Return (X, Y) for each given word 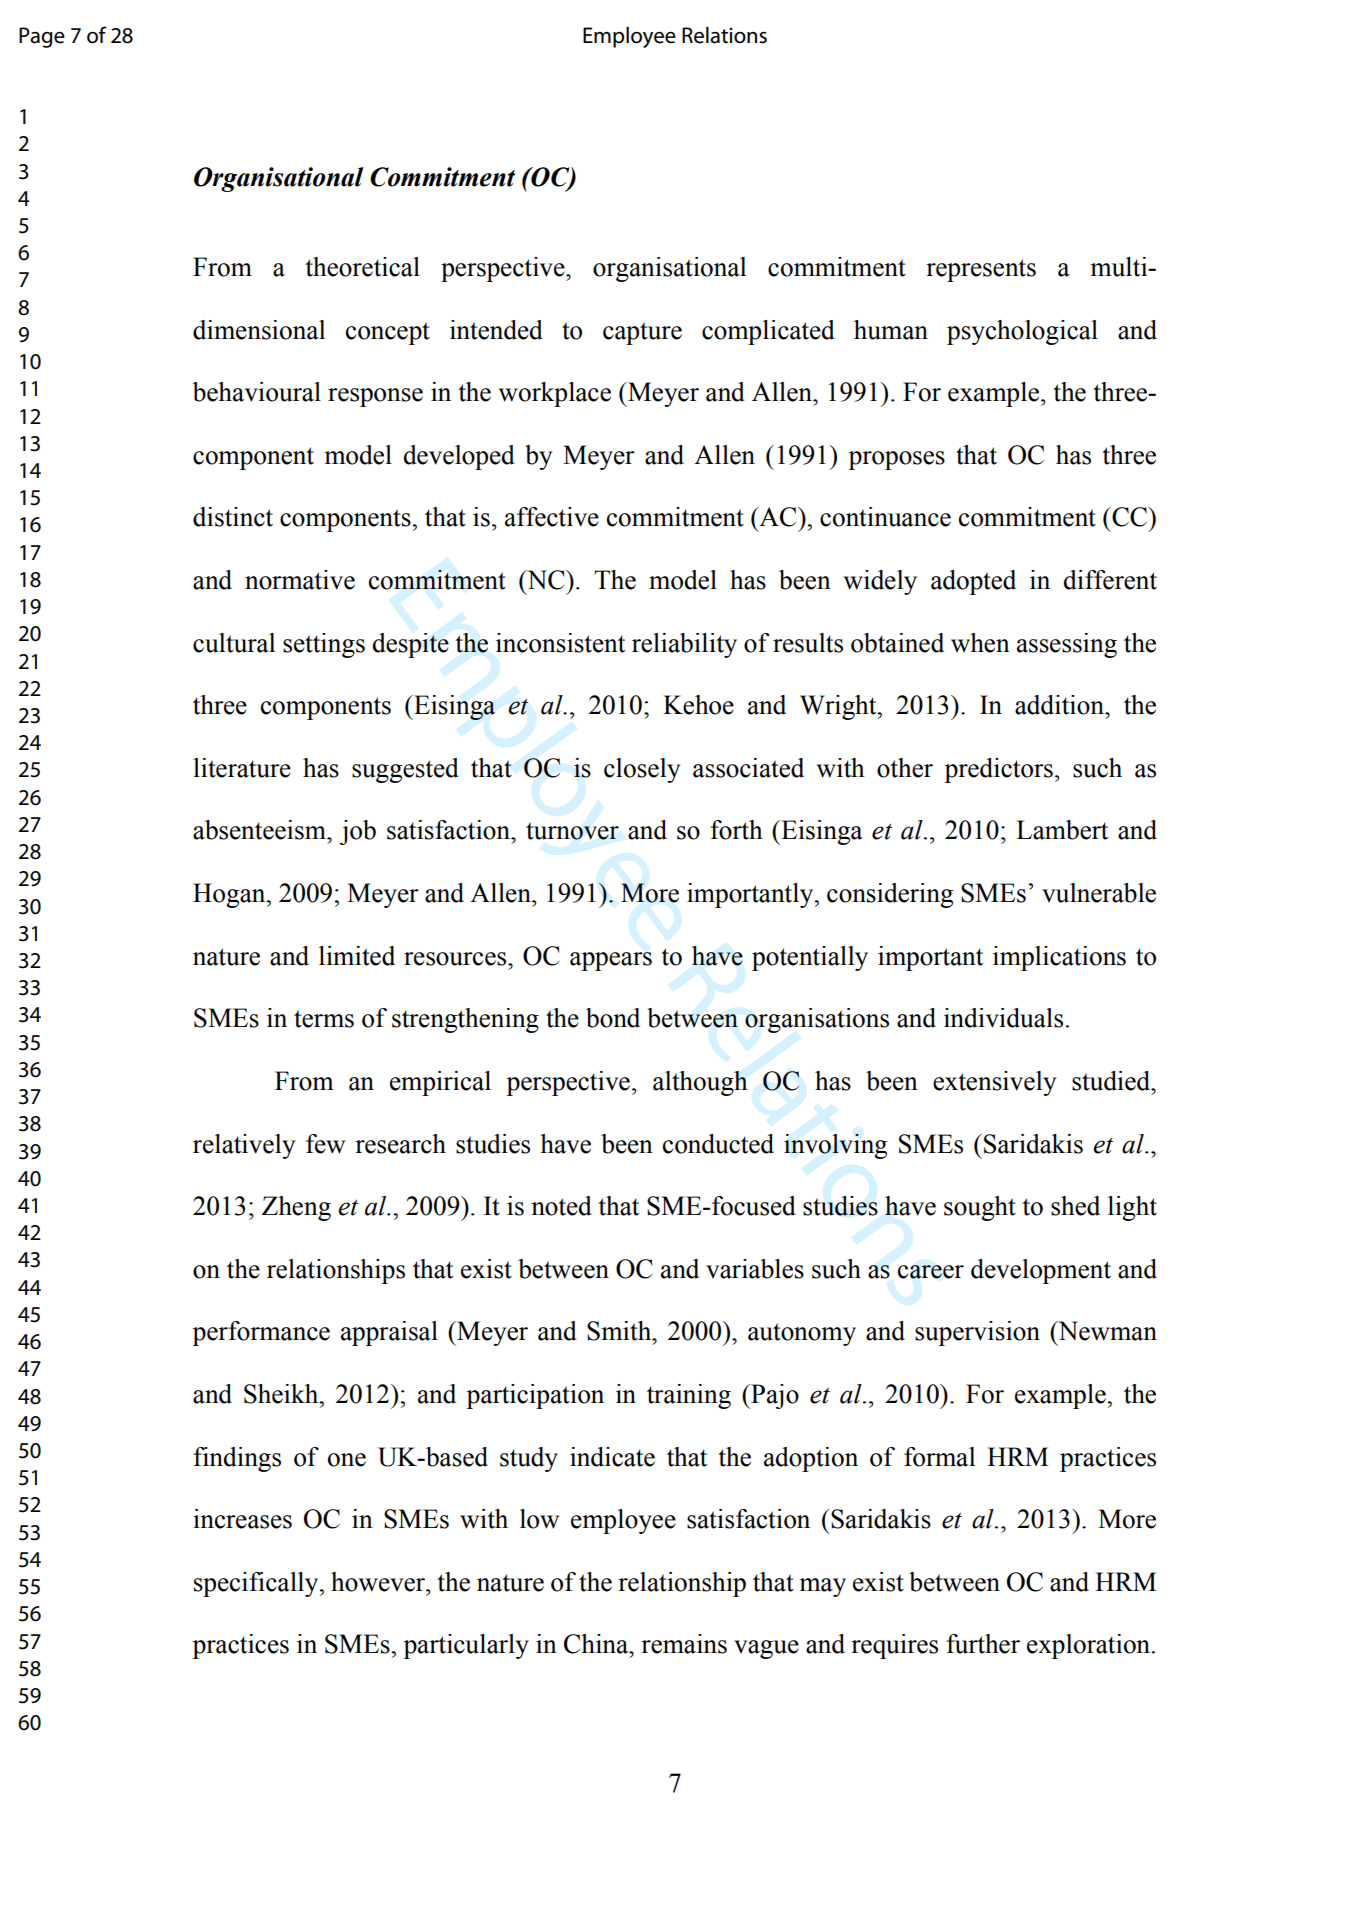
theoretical (362, 267)
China (597, 1644)
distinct (233, 517)
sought (980, 1208)
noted (561, 1206)
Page (42, 37)
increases (242, 1519)
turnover (572, 831)
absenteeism (260, 830)
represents (981, 270)
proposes (896, 460)
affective (552, 517)
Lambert (1062, 830)
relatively (244, 1146)
